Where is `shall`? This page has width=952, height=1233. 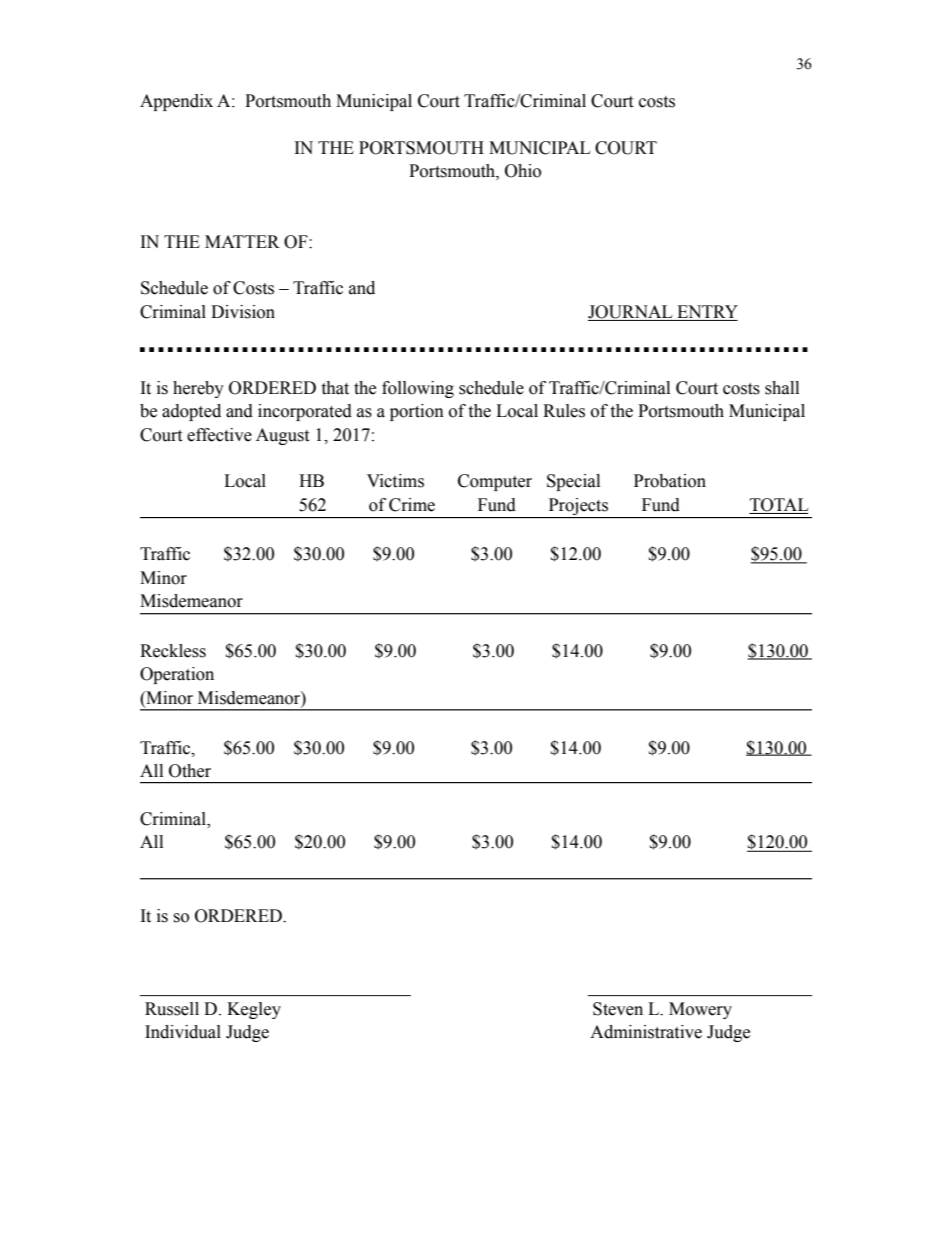 shall is located at coordinates (782, 388).
